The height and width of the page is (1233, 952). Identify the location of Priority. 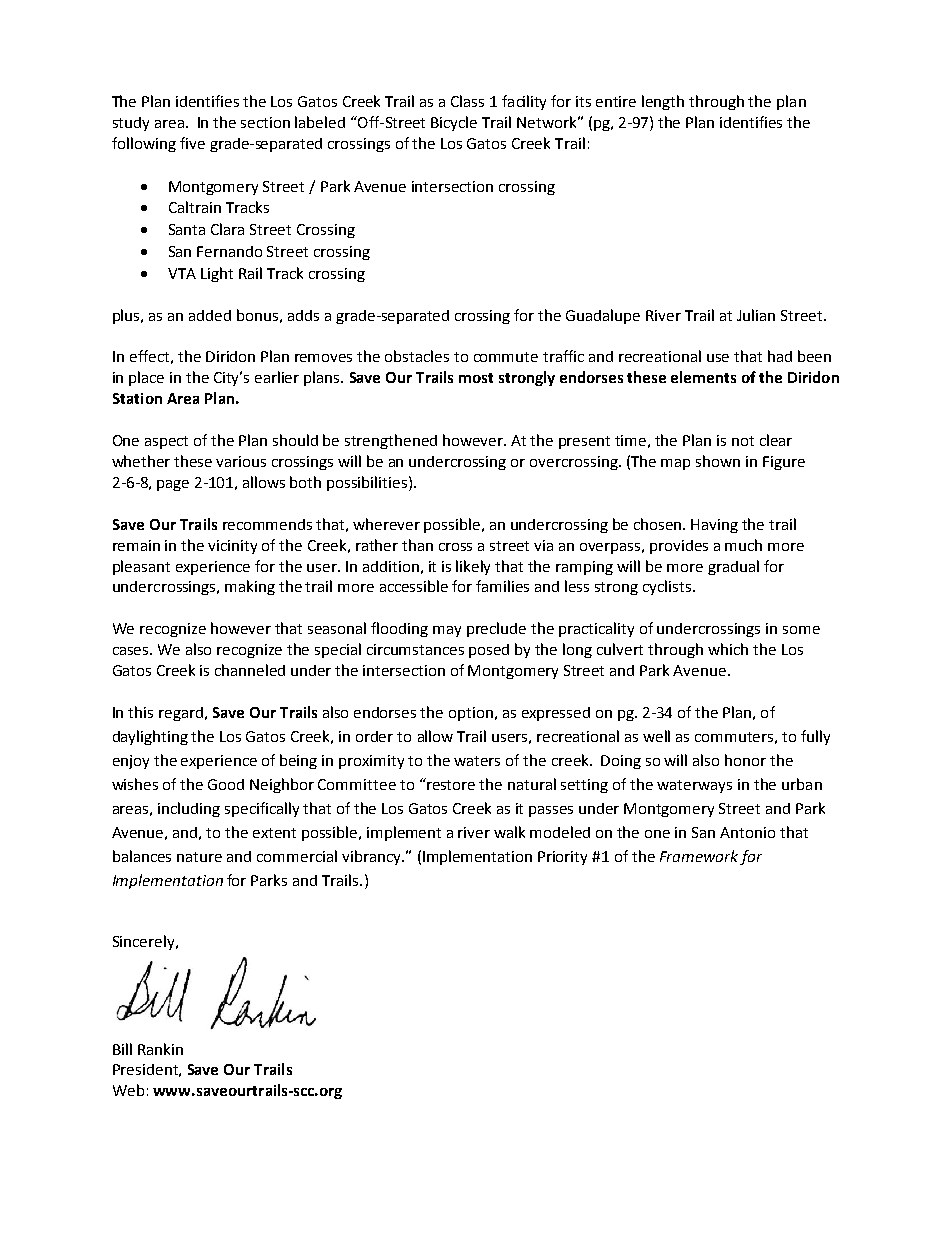
(562, 858).
